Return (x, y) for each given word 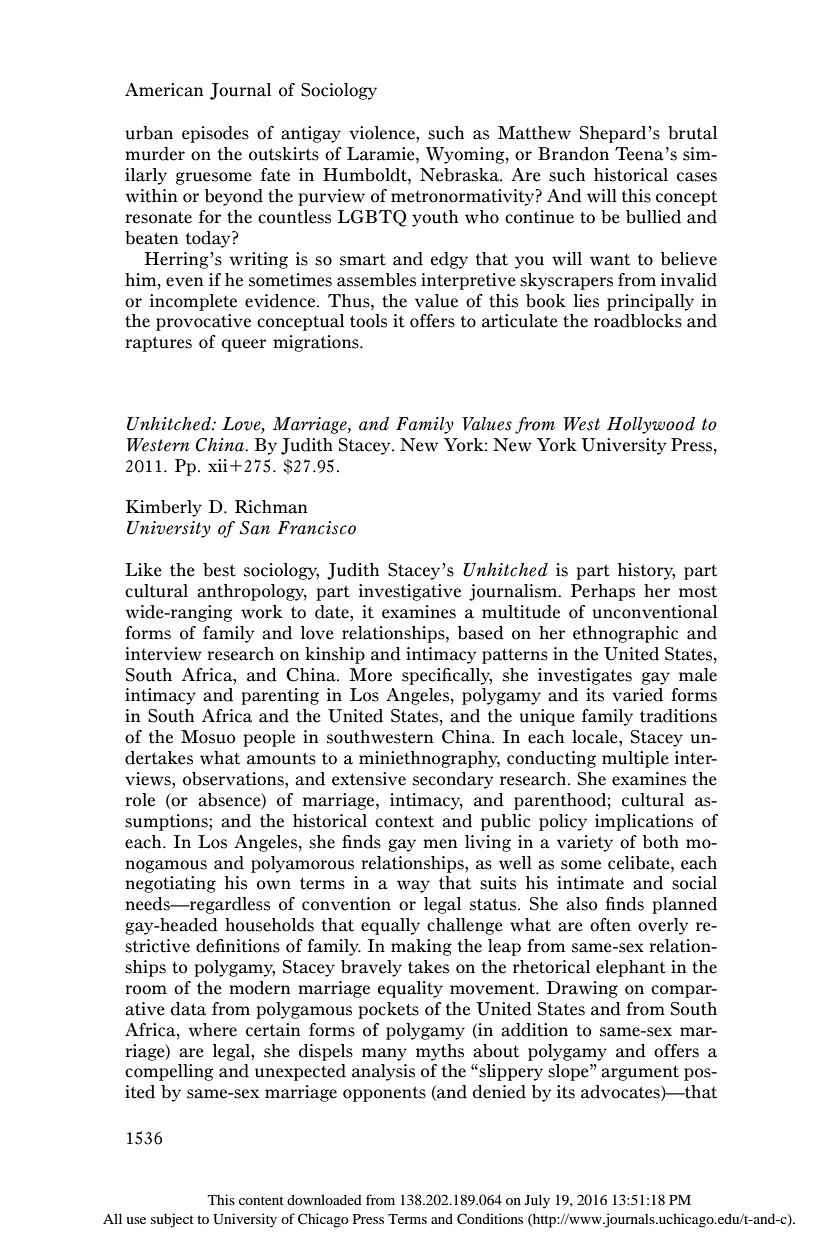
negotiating (170, 884)
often (610, 925)
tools (368, 321)
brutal (692, 133)
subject (172, 1220)
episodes (215, 134)
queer (244, 345)
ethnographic (625, 634)
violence (383, 133)
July (537, 1201)
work (262, 612)
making (421, 947)
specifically (447, 676)
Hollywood (651, 425)
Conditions (490, 1219)
